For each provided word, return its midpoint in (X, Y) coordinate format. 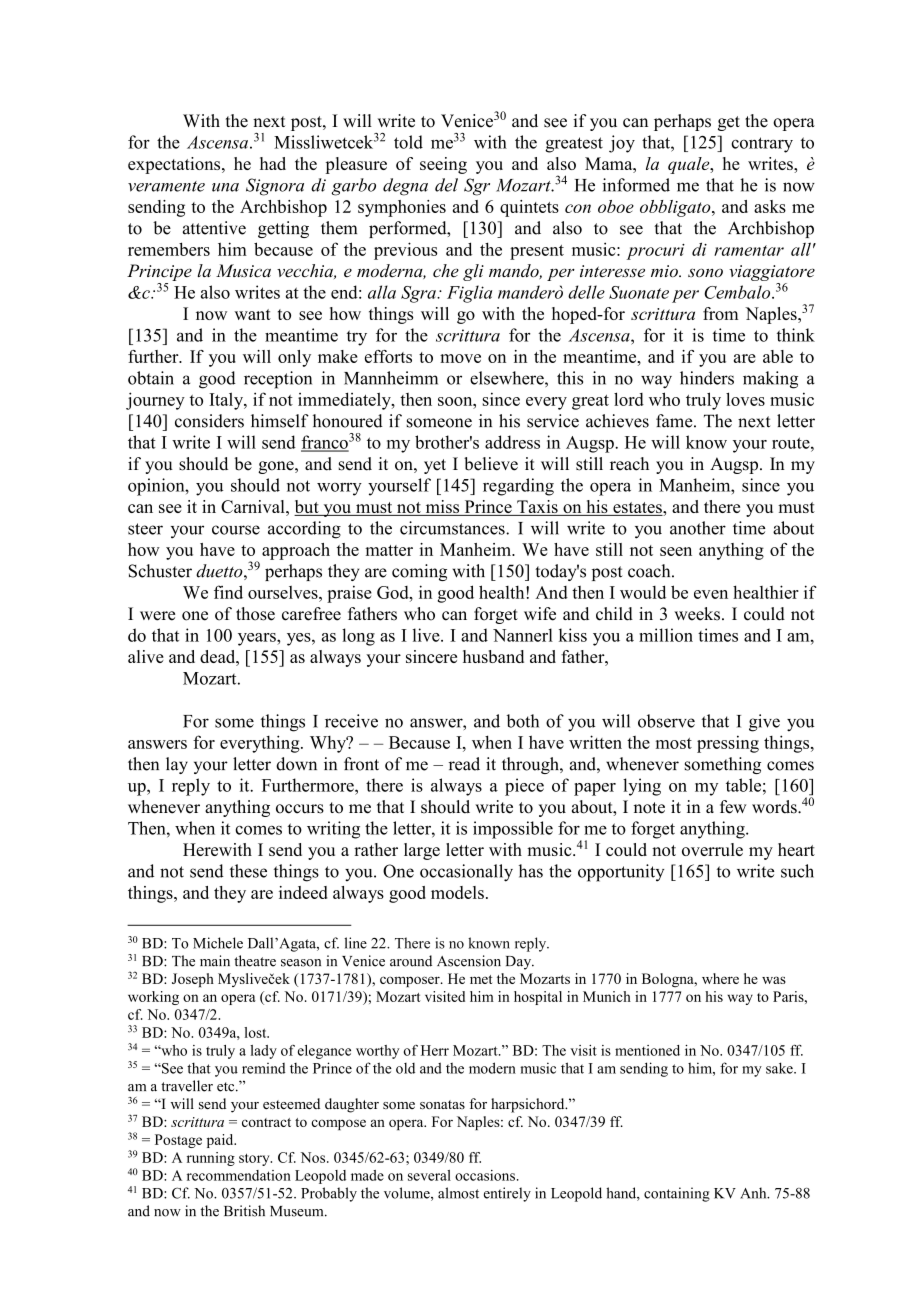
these (248, 871)
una (225, 187)
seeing (443, 165)
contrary (762, 145)
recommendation (239, 1175)
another (698, 528)
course (236, 530)
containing (677, 1194)
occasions (485, 1175)
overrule (712, 849)
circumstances (453, 528)
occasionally (466, 873)
